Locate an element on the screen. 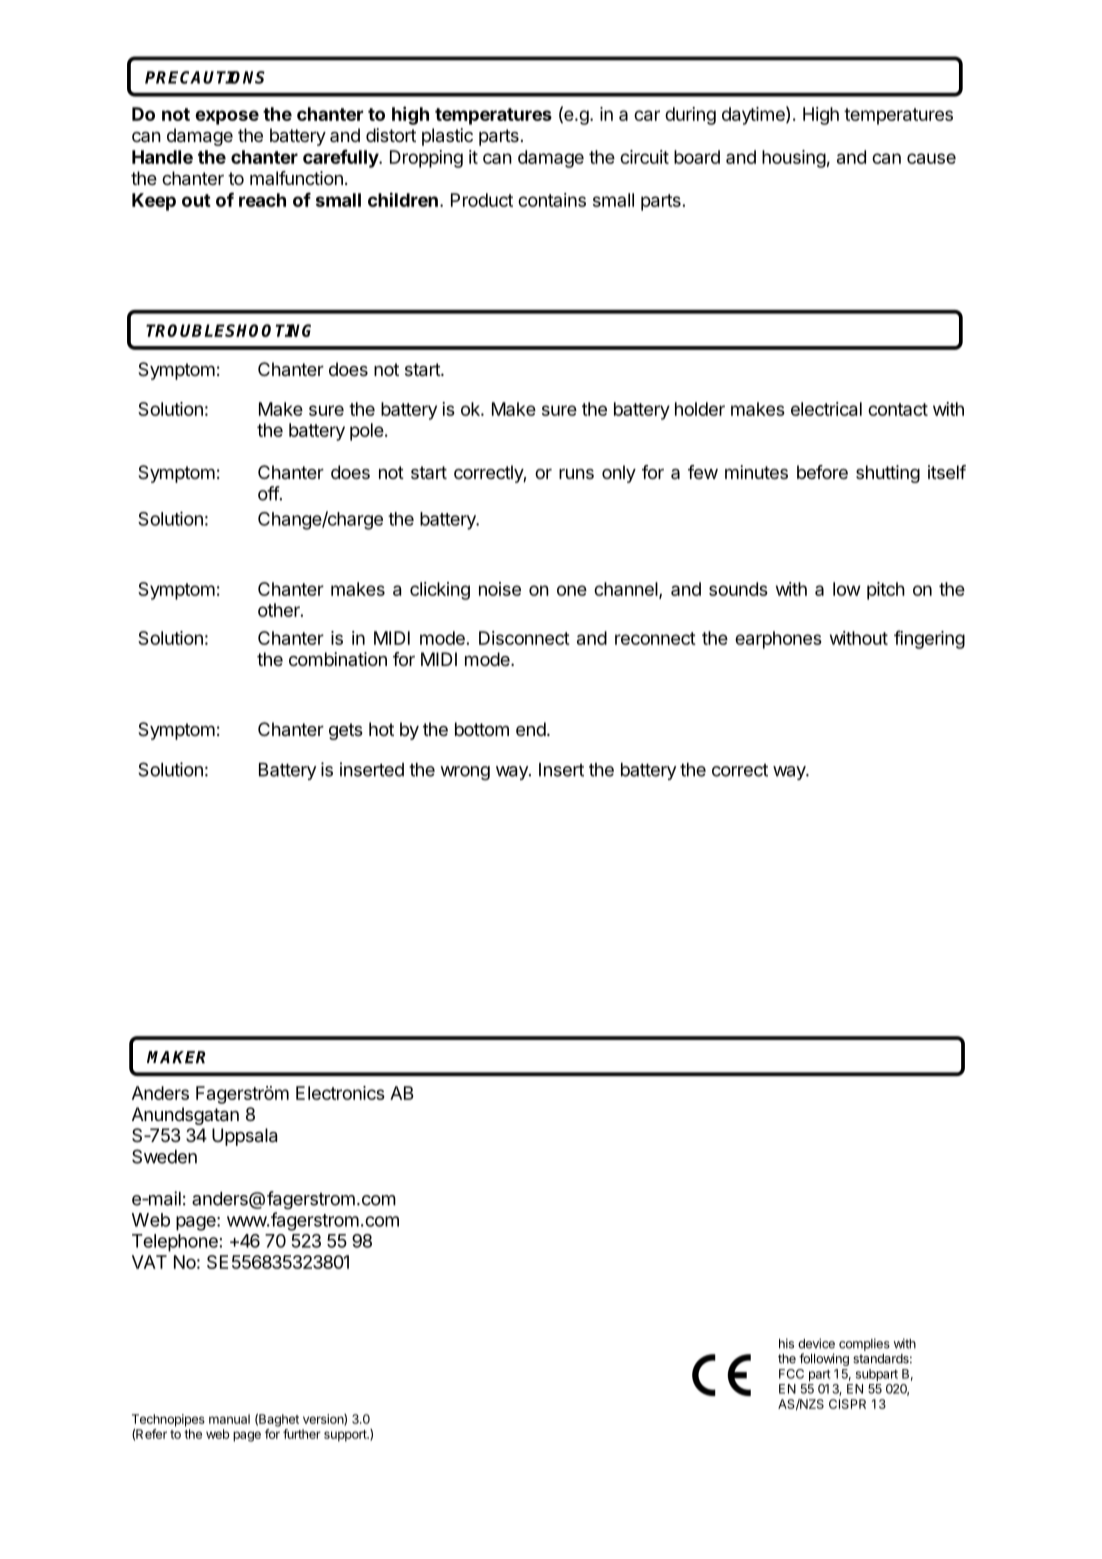 Image resolution: width=1102 pixels, height=1559 pixels. noise is located at coordinates (500, 589).
